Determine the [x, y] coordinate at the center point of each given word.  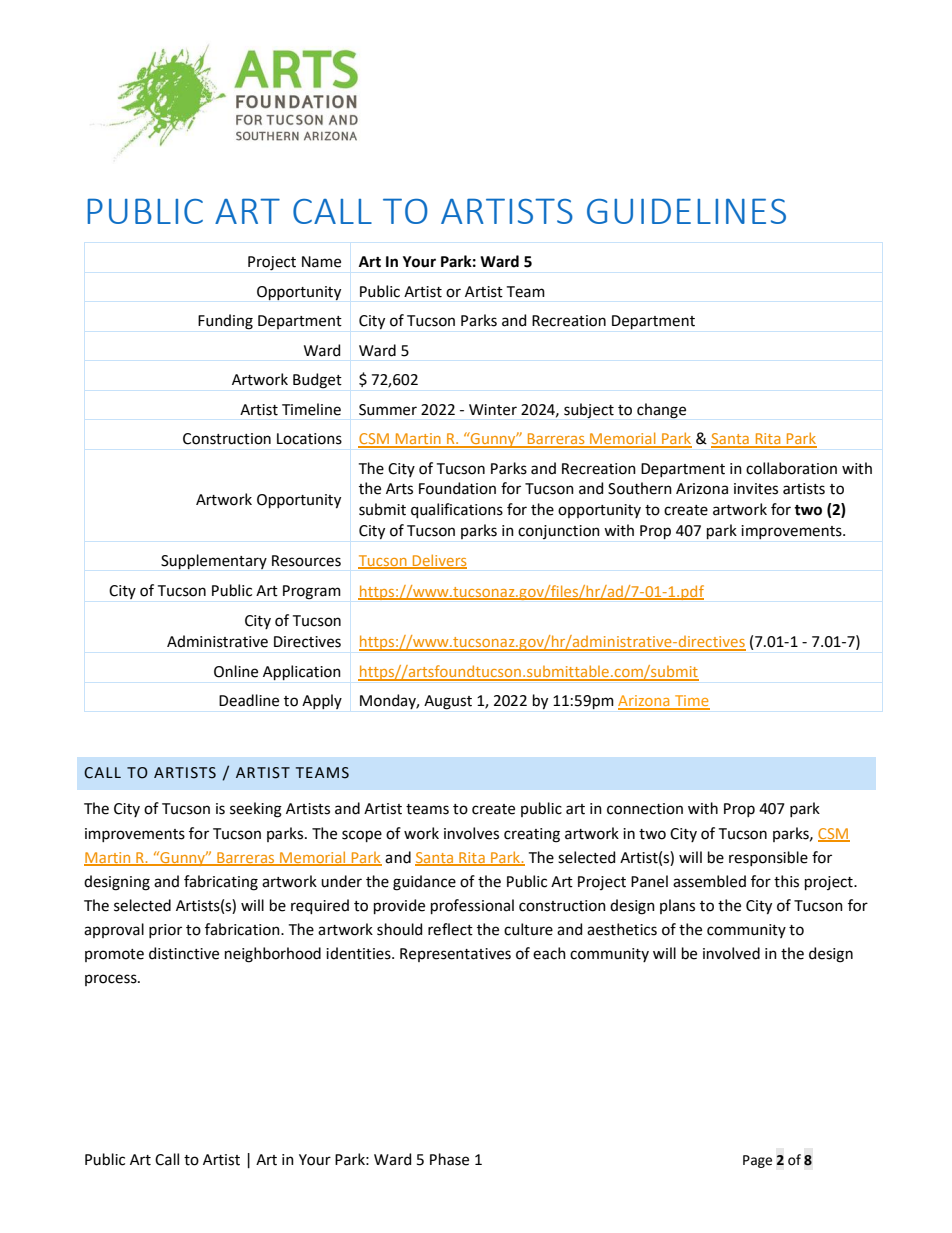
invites [756, 489]
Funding [225, 322]
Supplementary [214, 561]
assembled [709, 881]
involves [471, 833]
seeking [256, 810]
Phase [449, 1159]
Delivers [439, 561]
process [112, 980]
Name [321, 262]
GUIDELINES [686, 211]
